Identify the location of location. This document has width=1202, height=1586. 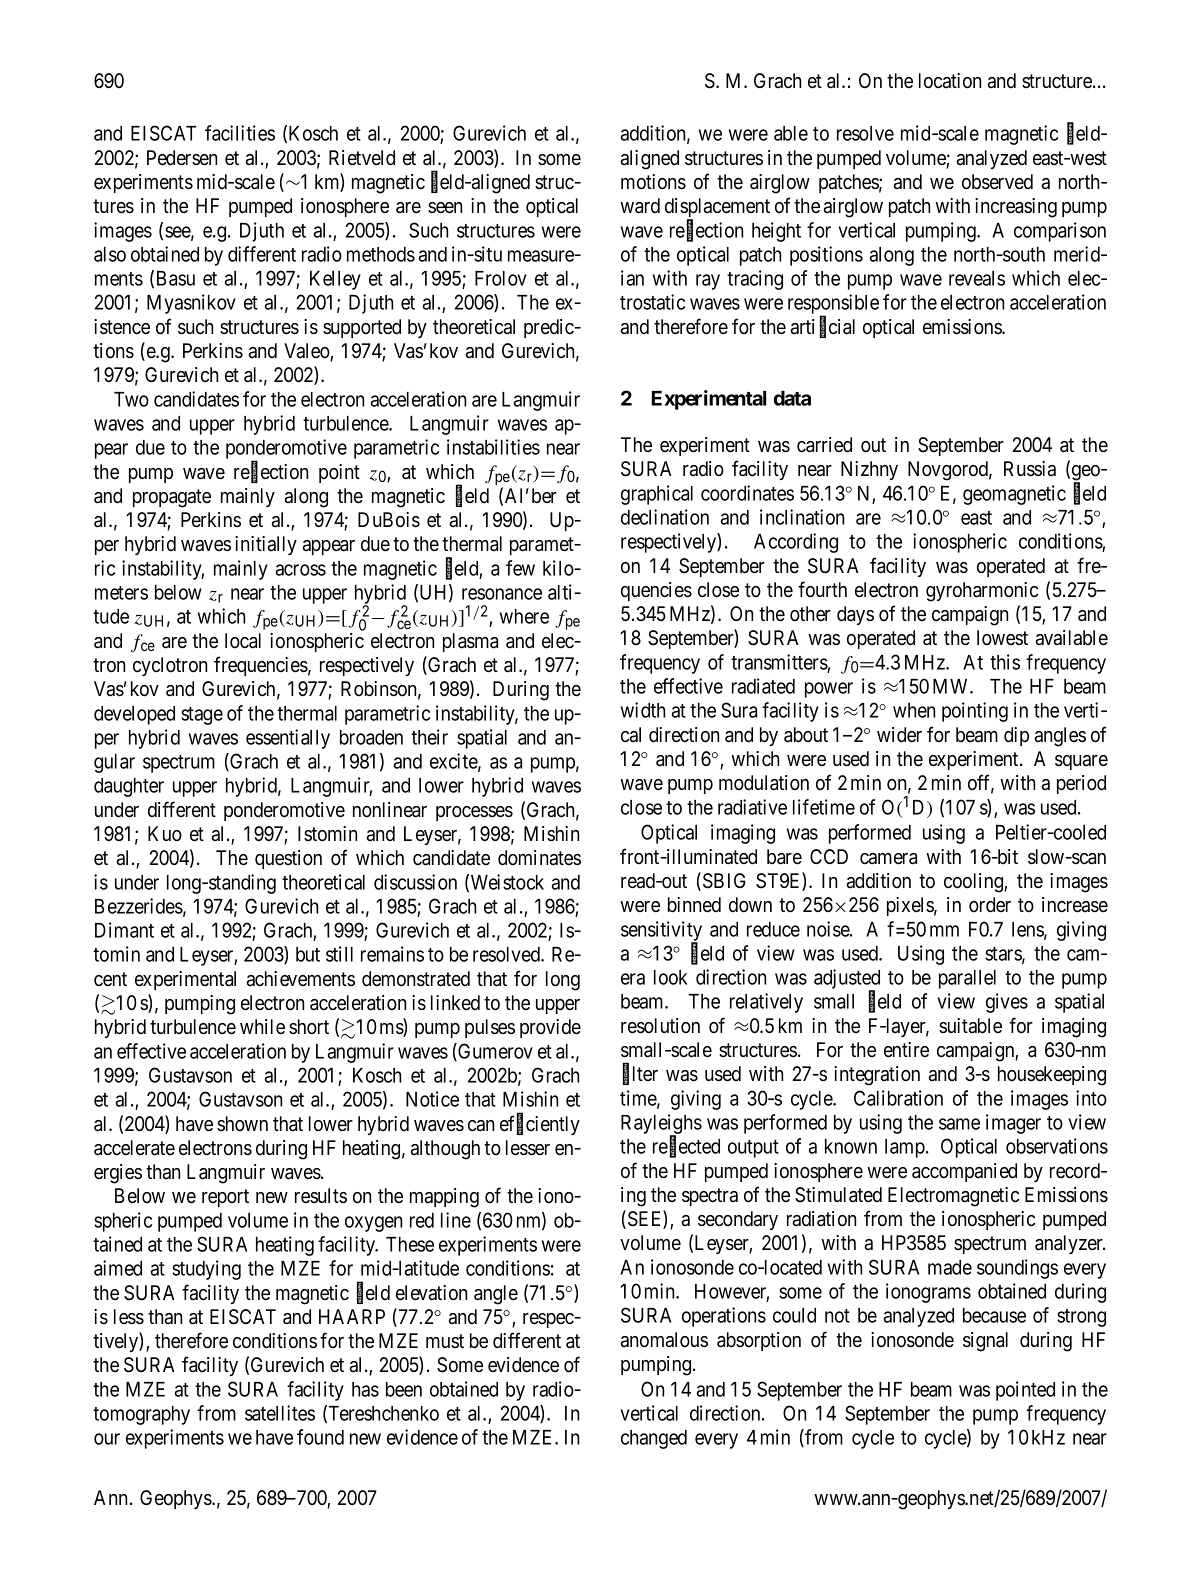
(950, 81).
